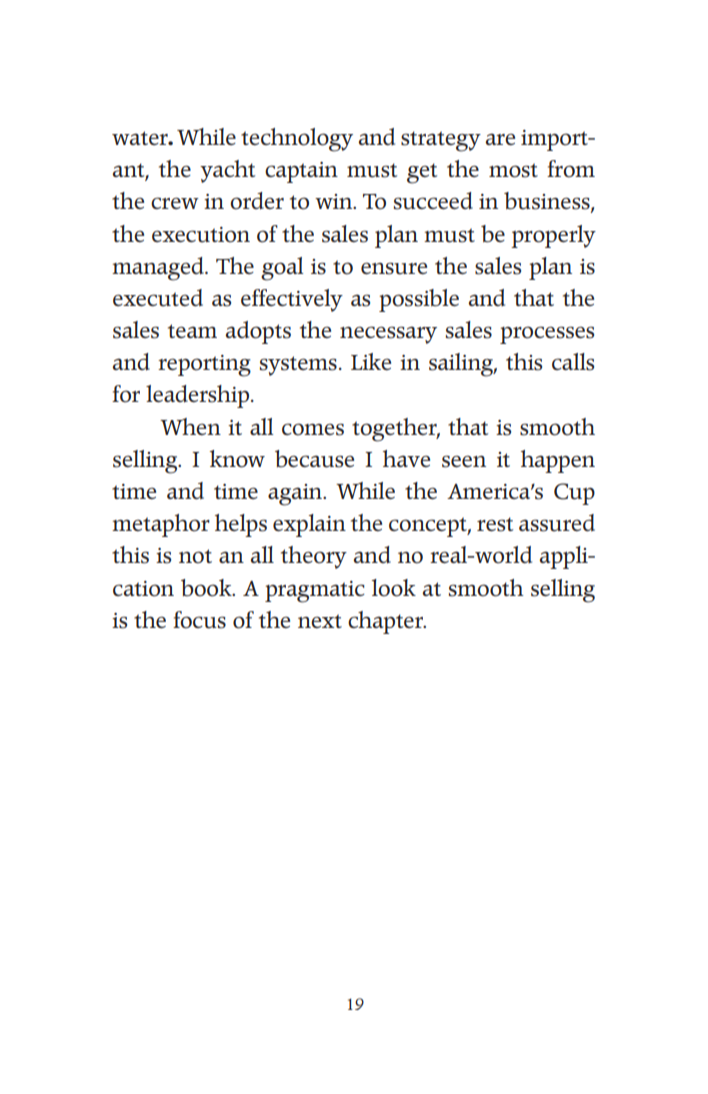 The width and height of the screenshot is (708, 1094). What do you see at coordinates (574, 494) in the screenshot?
I see `Cup` at bounding box center [574, 494].
